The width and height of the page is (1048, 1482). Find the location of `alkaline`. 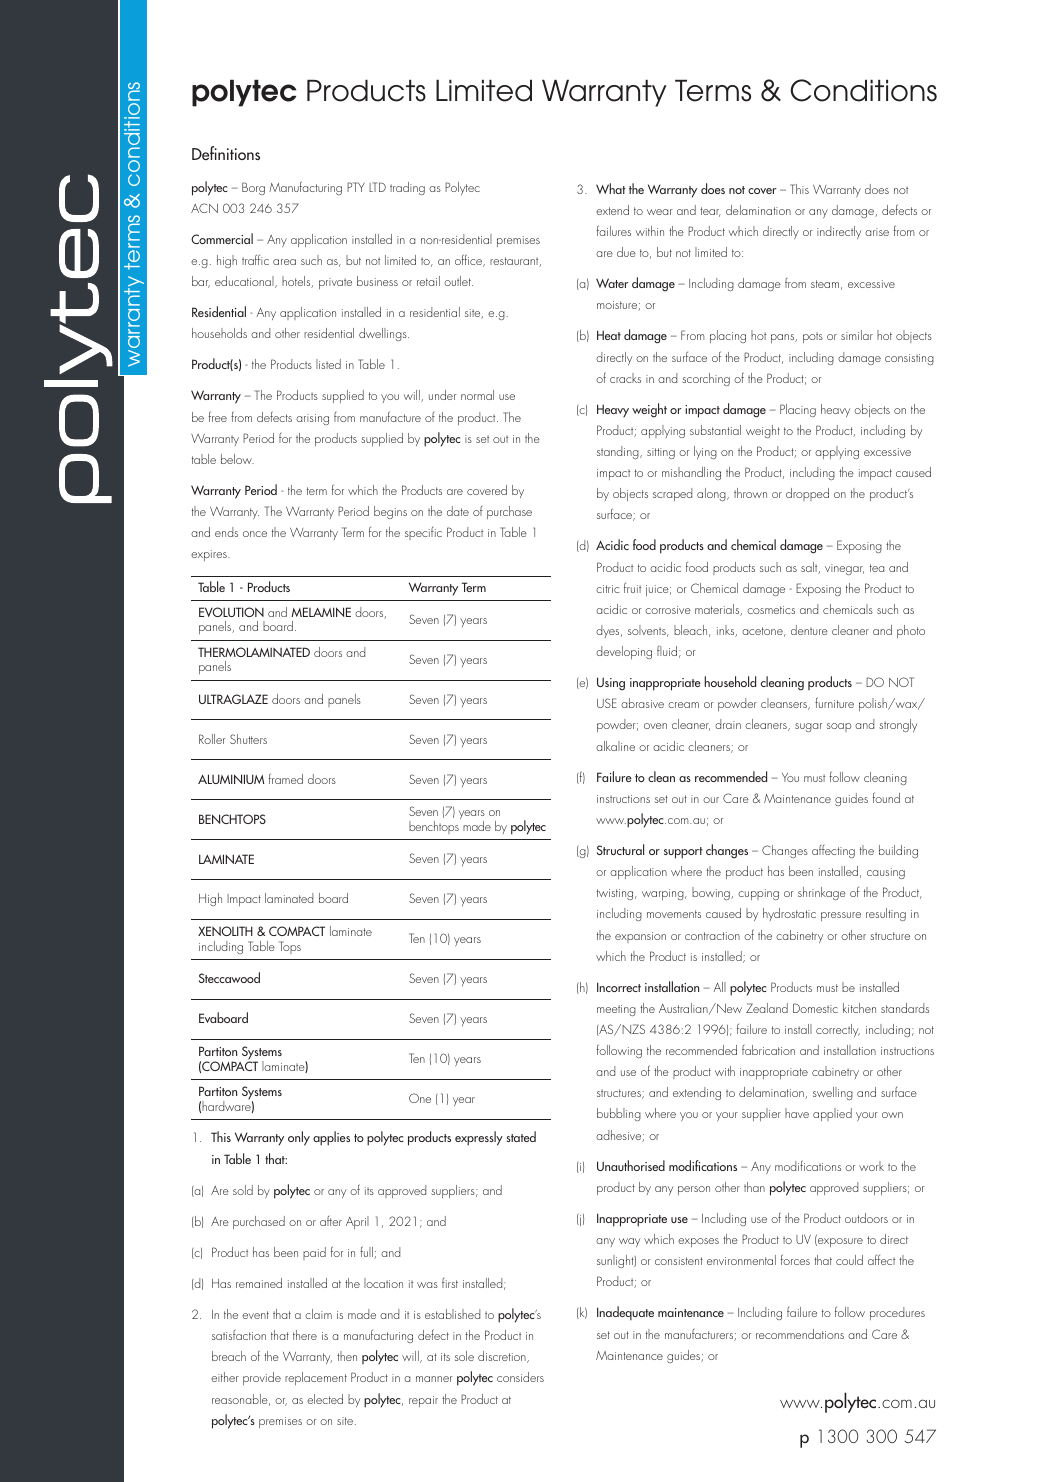

alkaline is located at coordinates (615, 746).
